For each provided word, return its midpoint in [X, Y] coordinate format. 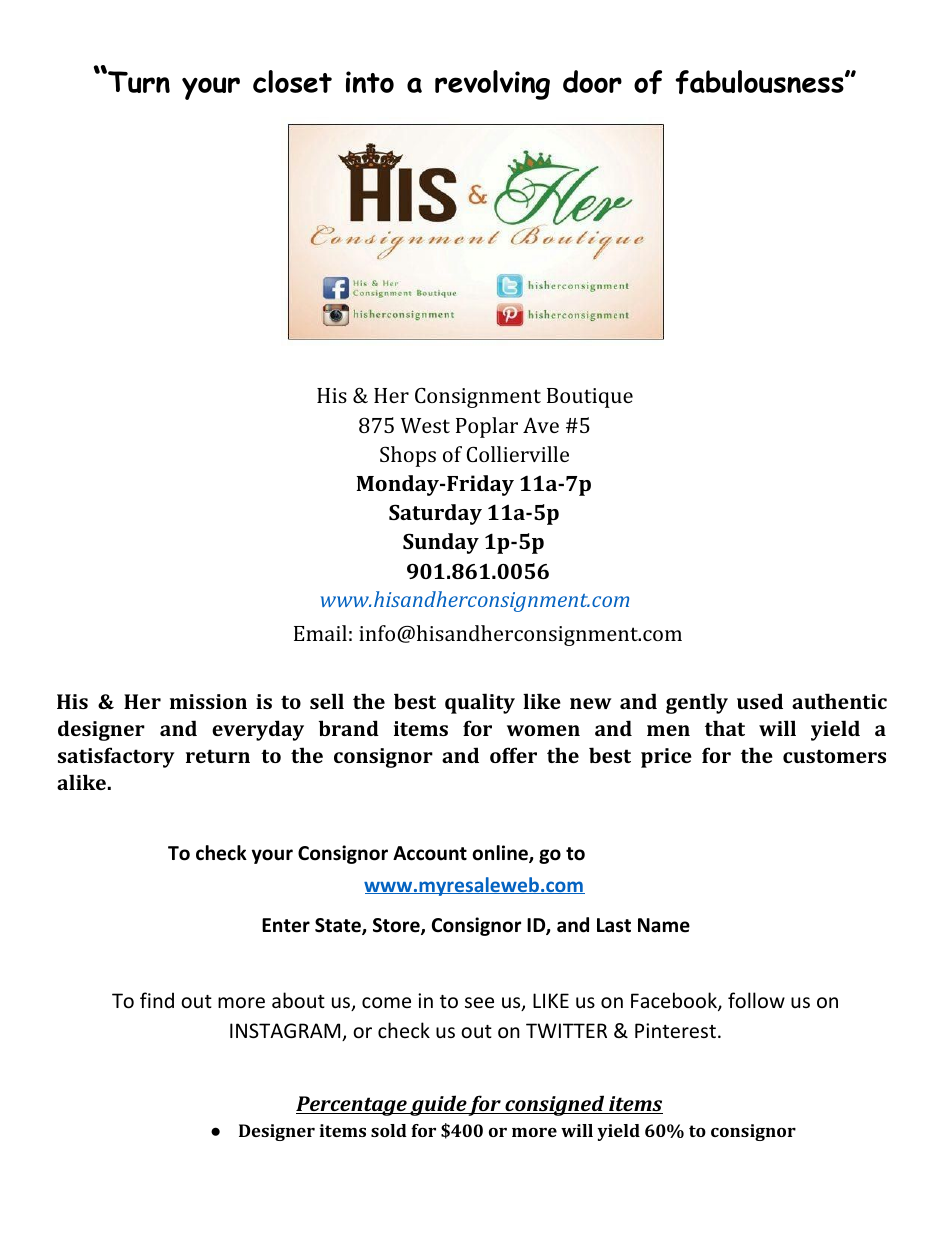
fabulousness [760, 82]
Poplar [487, 427]
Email [320, 633]
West [425, 425]
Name [664, 925]
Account [430, 853]
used [760, 701]
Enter [286, 925]
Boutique [590, 398]
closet [292, 81]
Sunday [441, 543]
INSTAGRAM [286, 1032]
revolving [492, 85]
